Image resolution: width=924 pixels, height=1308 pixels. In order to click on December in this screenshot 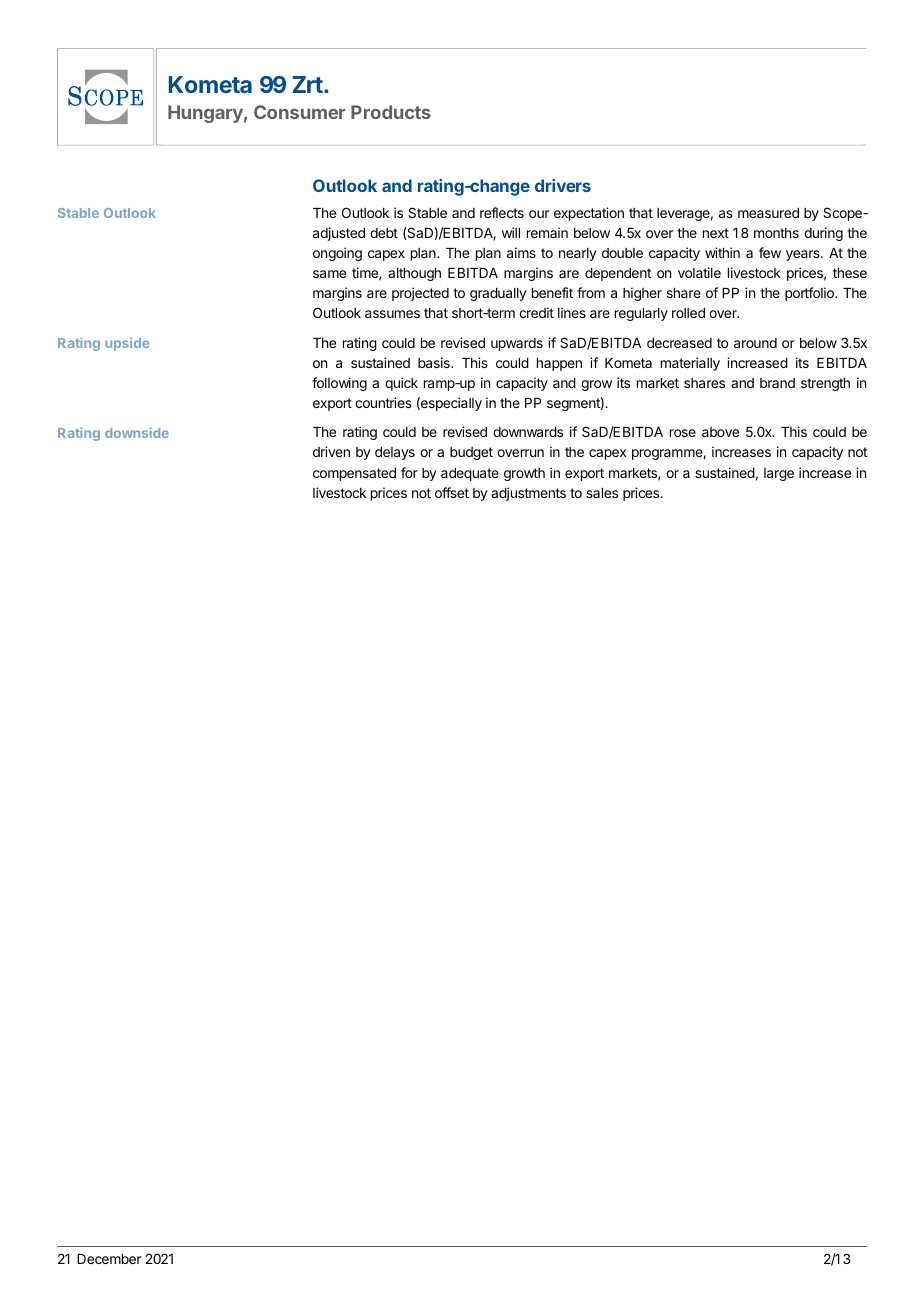, I will do `click(109, 1259)`.
